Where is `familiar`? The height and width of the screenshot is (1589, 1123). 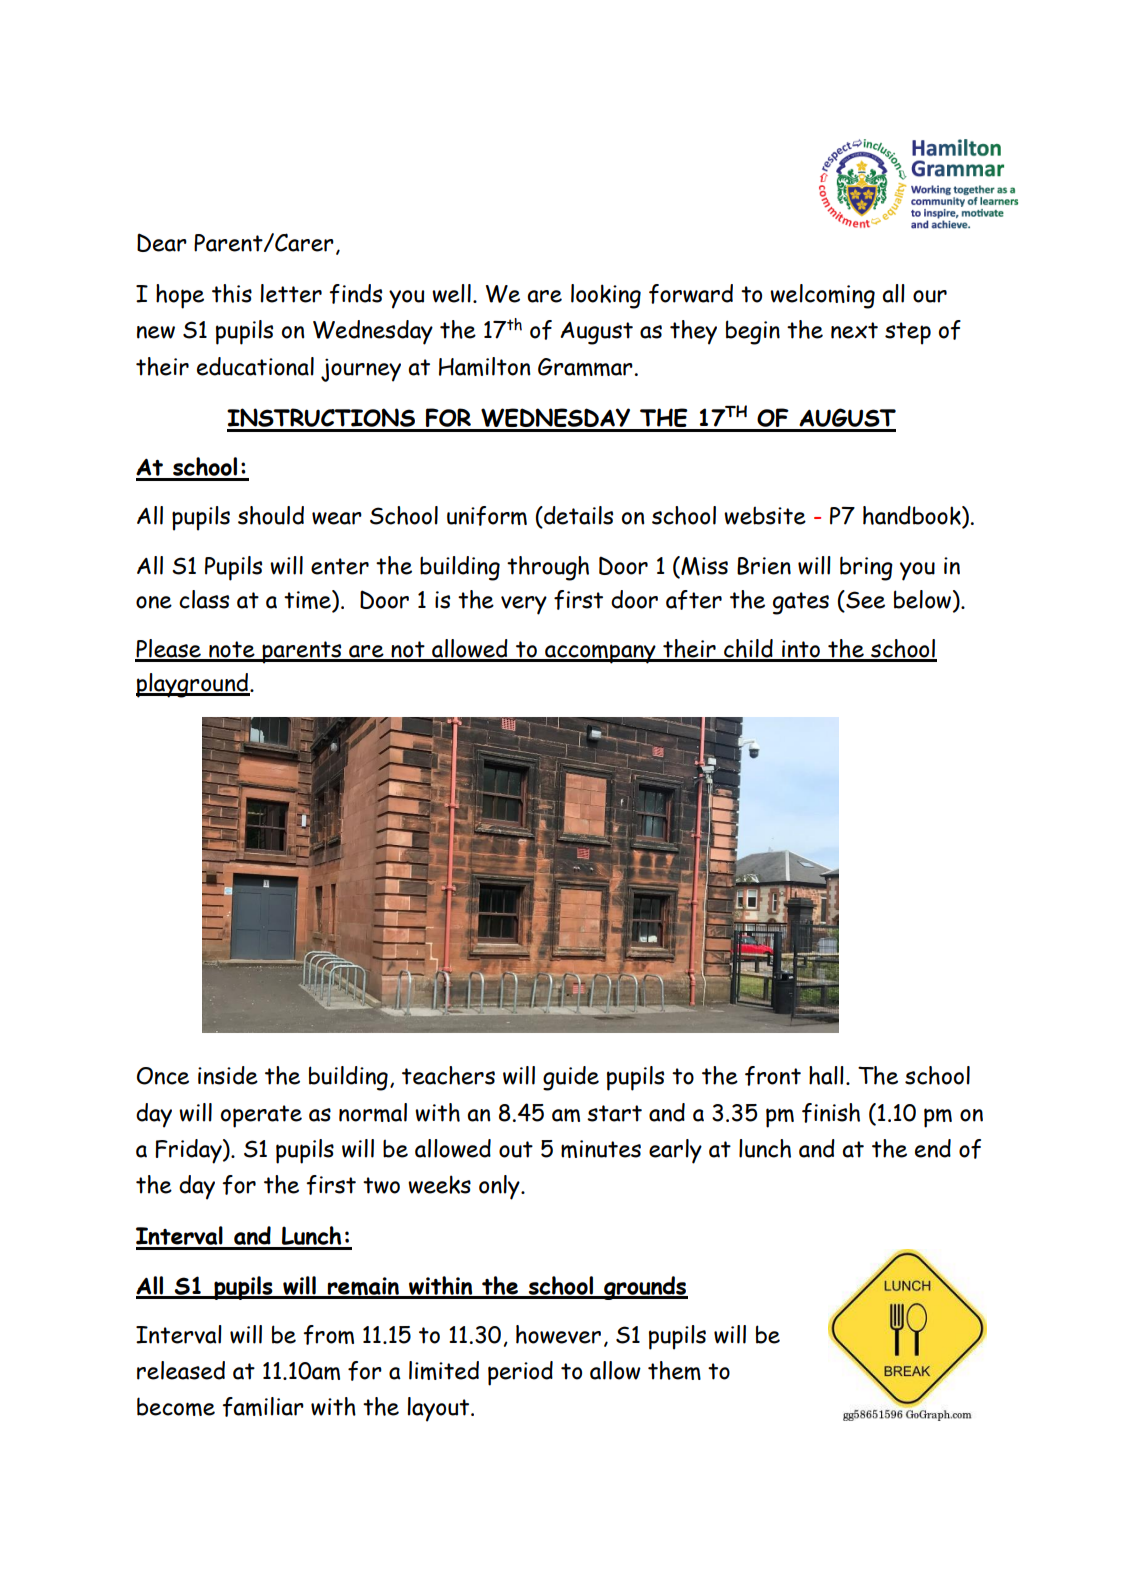 familiar is located at coordinates (263, 1407).
